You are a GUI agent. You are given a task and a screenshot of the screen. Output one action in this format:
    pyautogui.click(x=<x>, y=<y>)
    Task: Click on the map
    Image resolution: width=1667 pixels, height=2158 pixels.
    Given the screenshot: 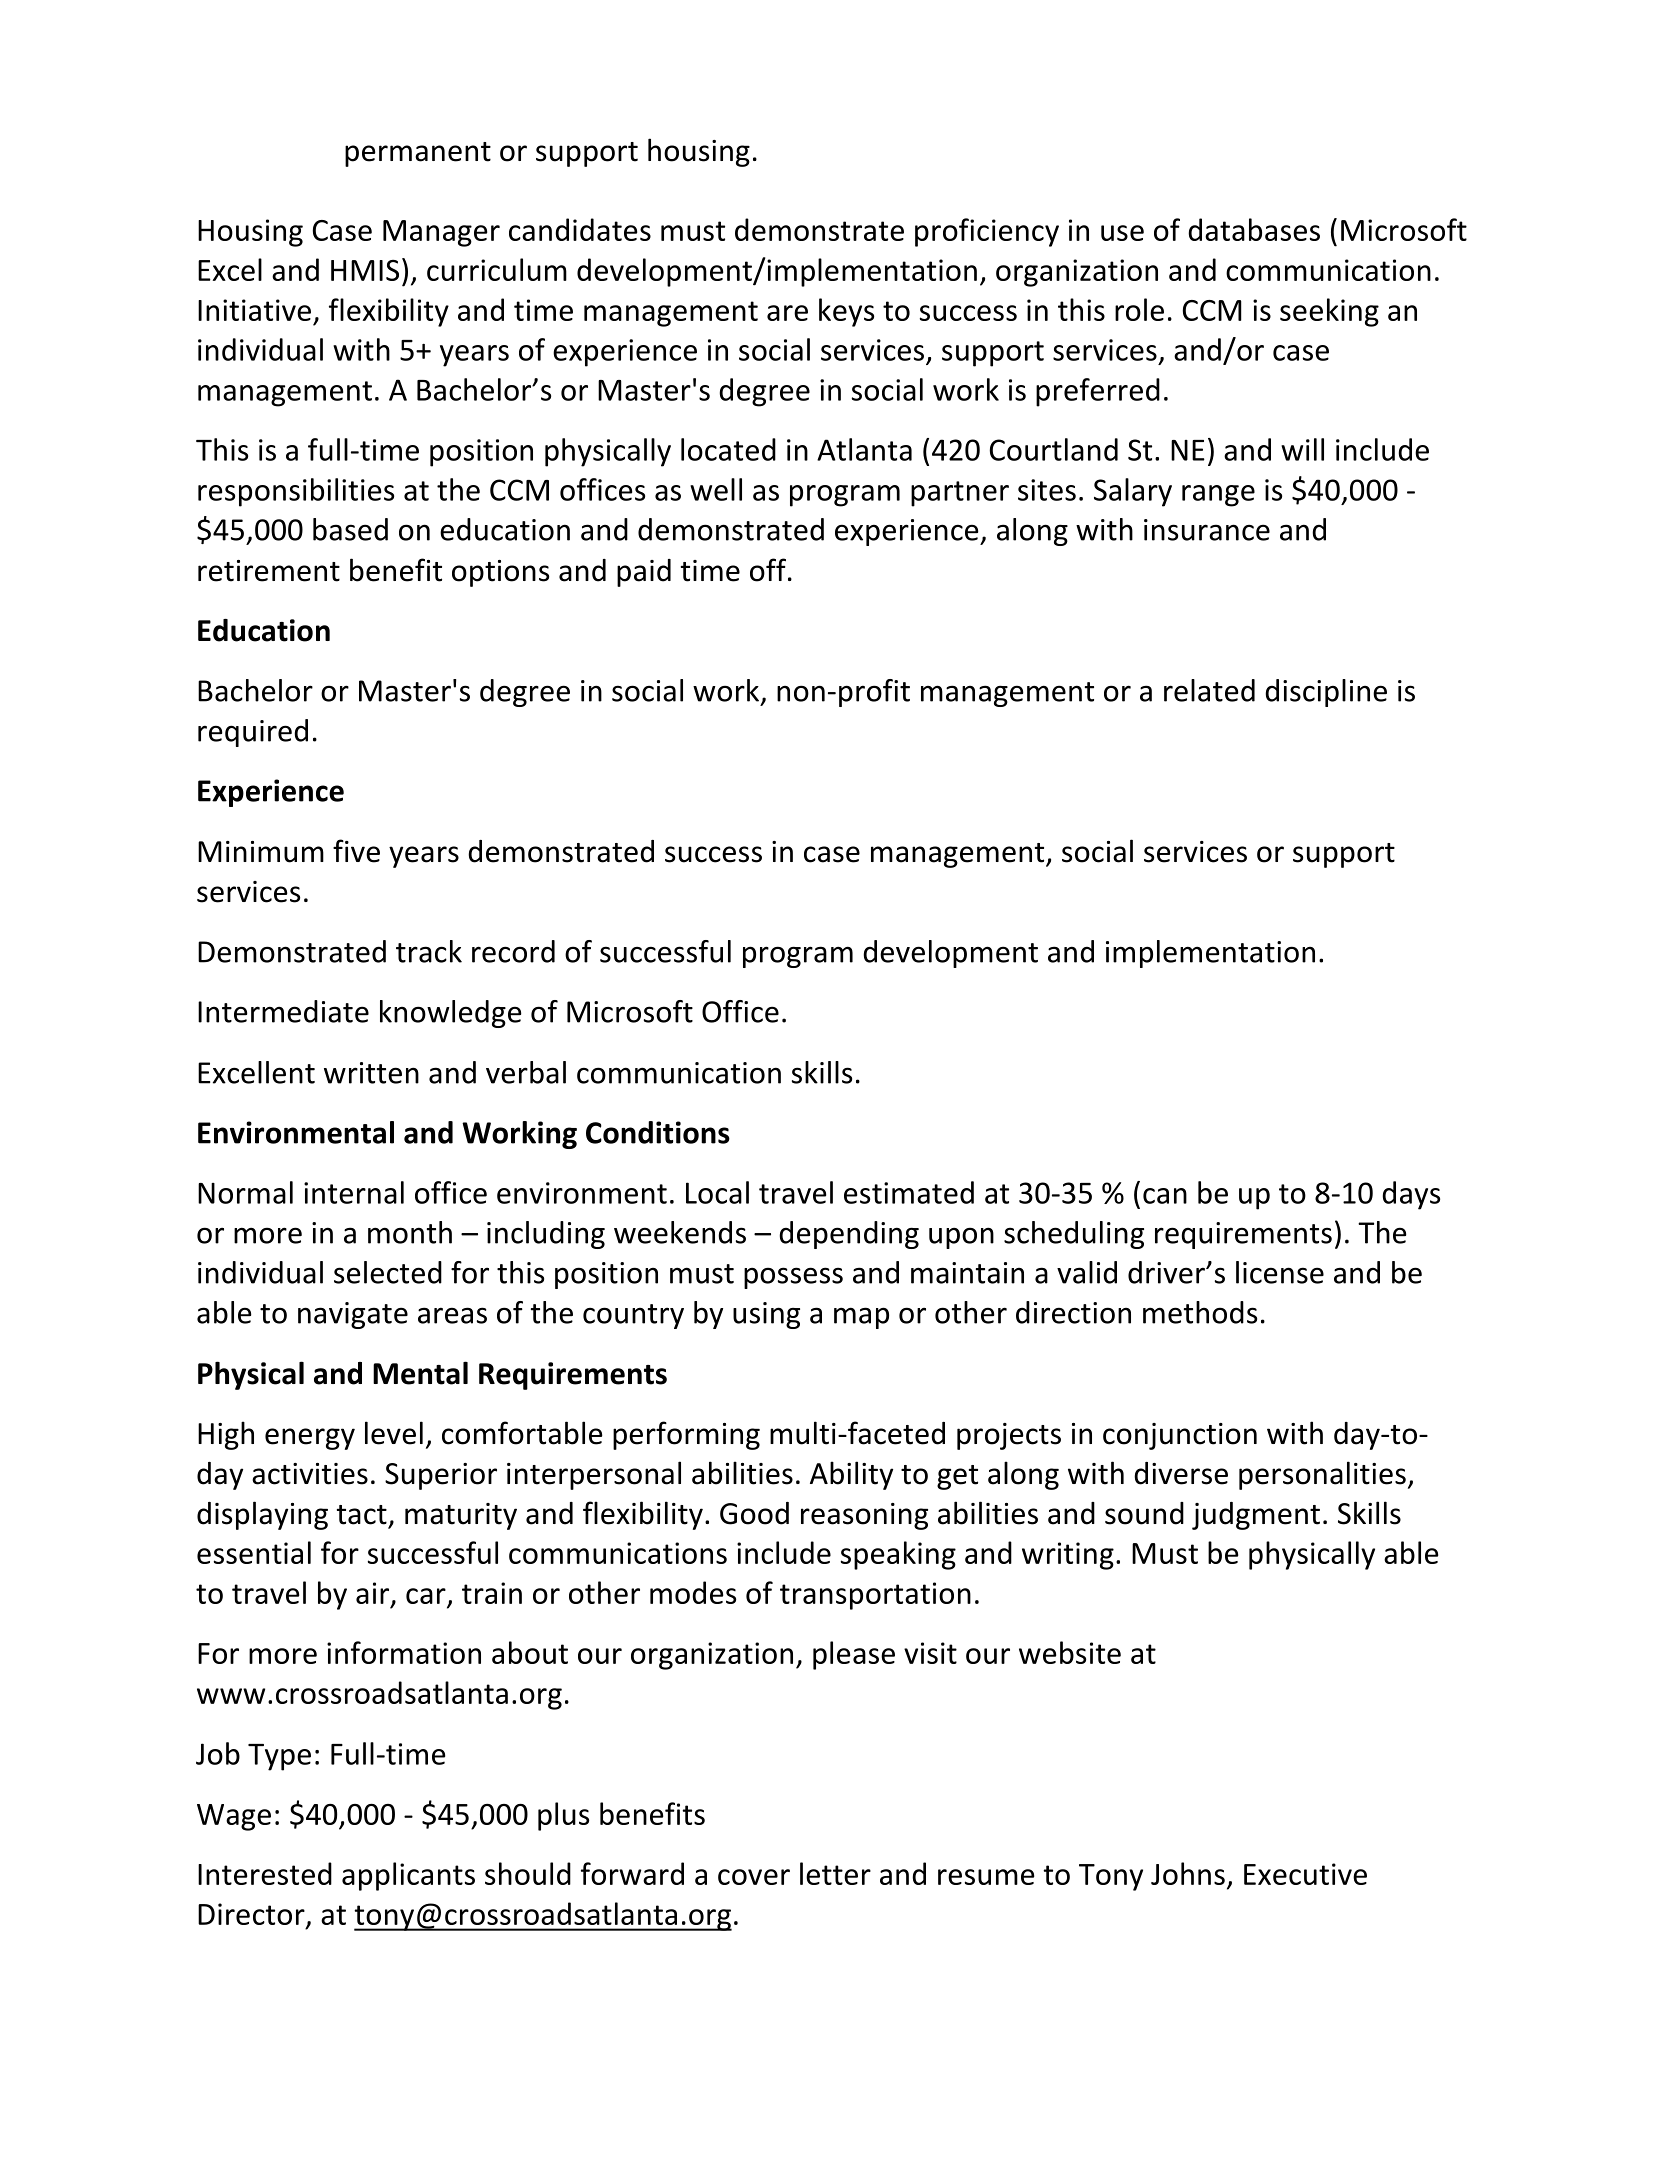 What is the action you would take?
    pyautogui.click(x=861, y=1318)
